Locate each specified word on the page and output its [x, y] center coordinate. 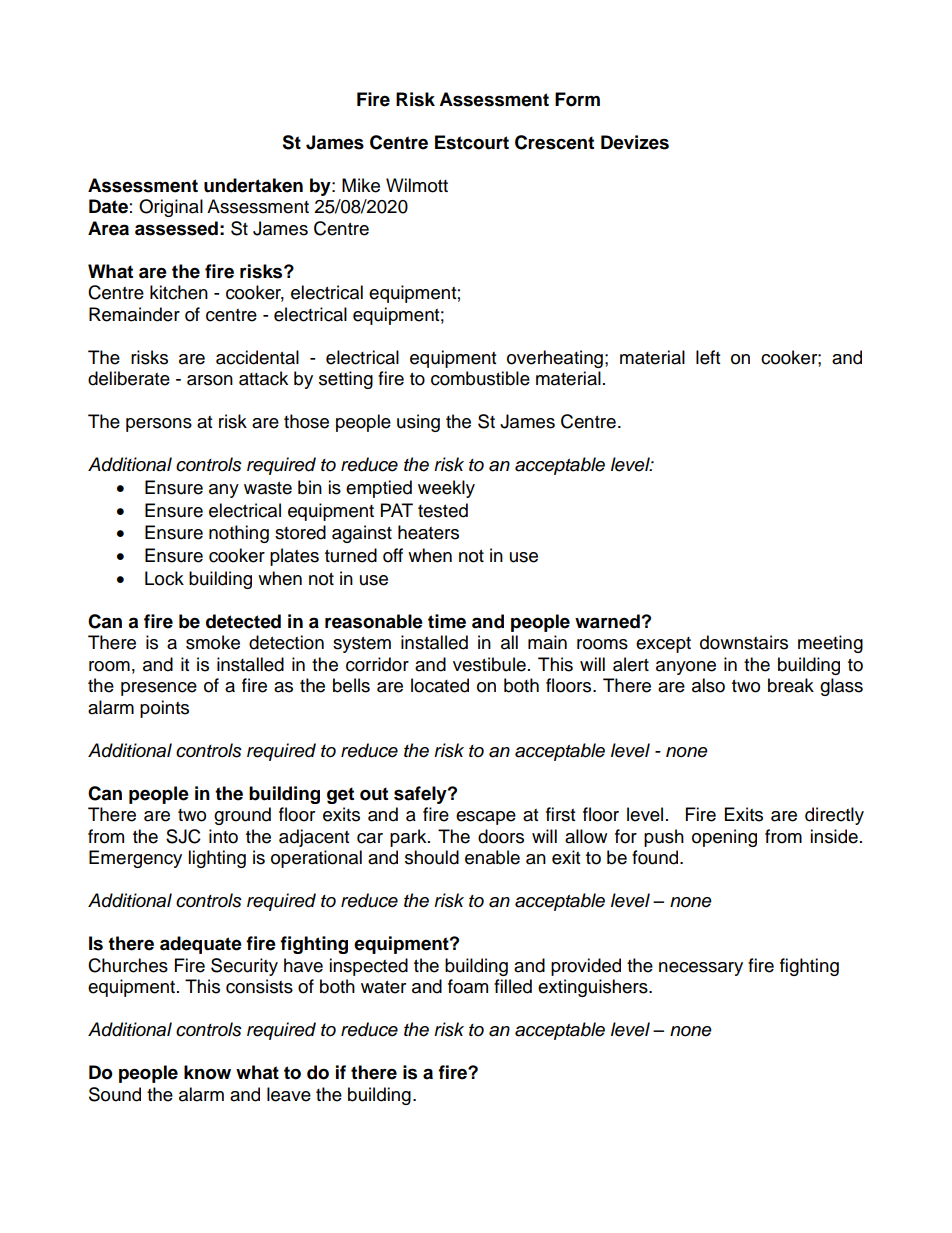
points [164, 709]
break [791, 685]
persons [159, 425]
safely [421, 795]
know [207, 1072]
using [418, 423]
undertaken [253, 185]
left [708, 357]
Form [577, 99]
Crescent [554, 142]
